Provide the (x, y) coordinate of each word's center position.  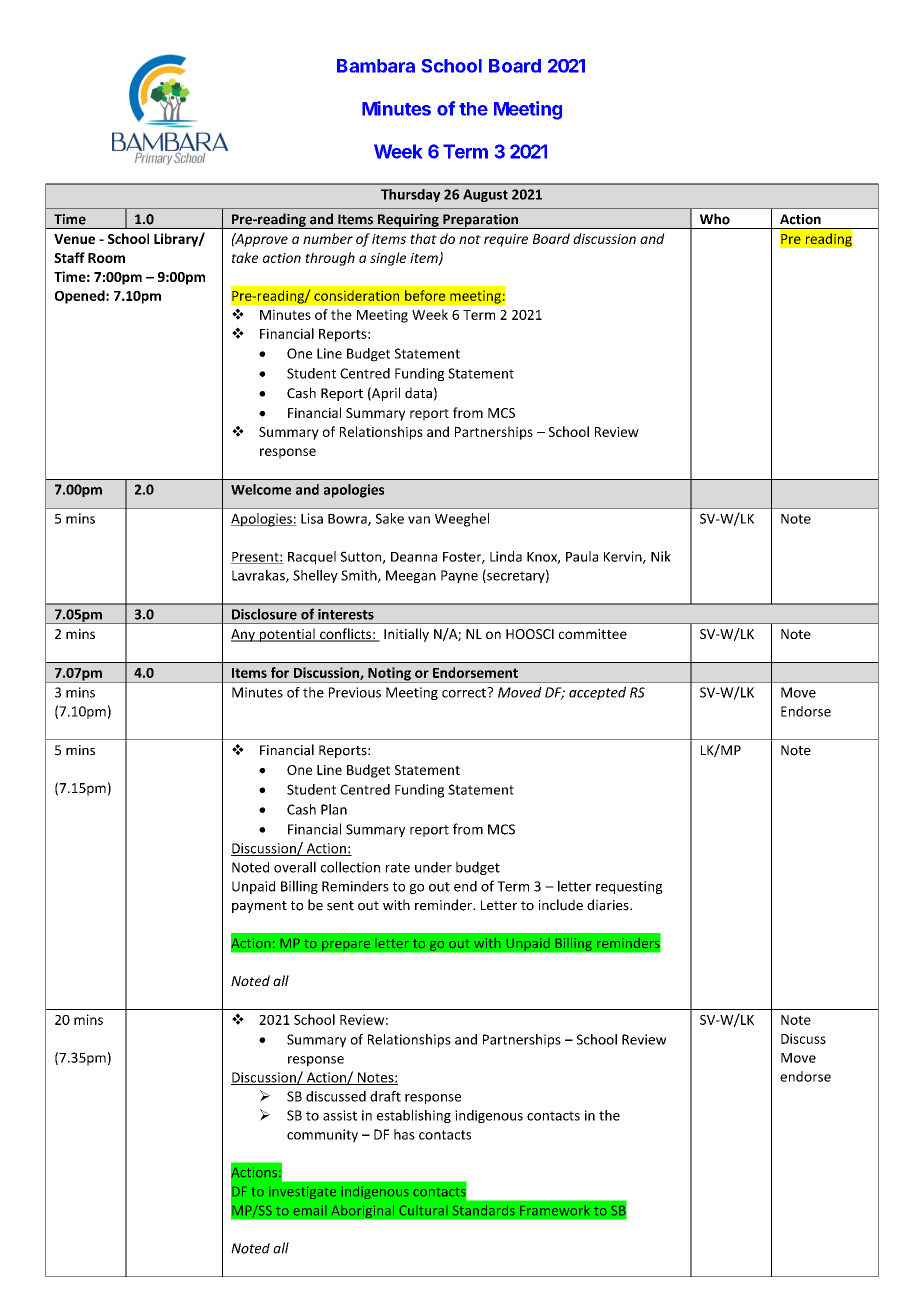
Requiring (408, 221)
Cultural (422, 1210)
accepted (597, 693)
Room (106, 258)
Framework (555, 1210)
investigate (302, 1193)
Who (715, 219)
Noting (389, 675)
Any (244, 635)
